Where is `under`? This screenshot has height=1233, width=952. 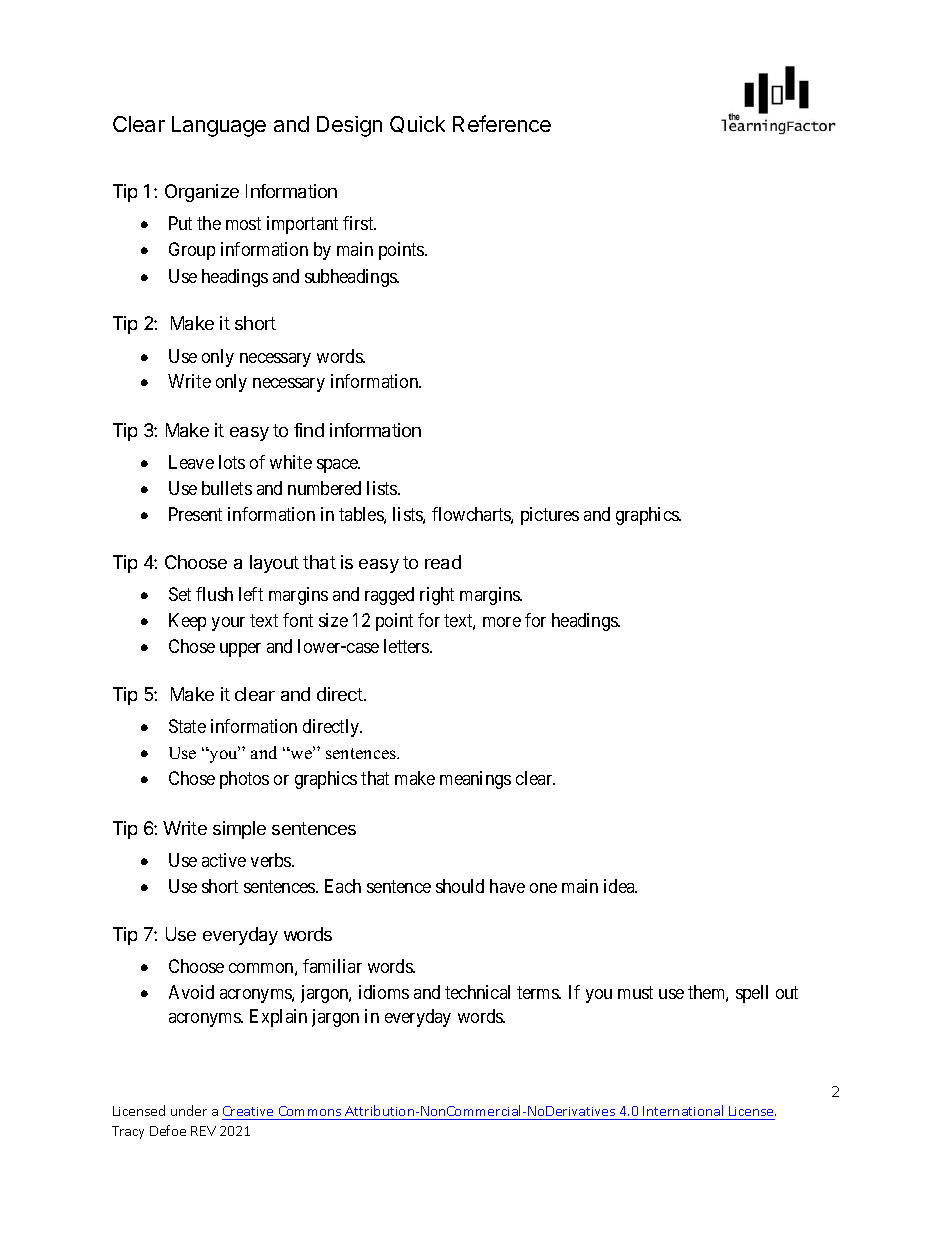
under is located at coordinates (189, 1110).
